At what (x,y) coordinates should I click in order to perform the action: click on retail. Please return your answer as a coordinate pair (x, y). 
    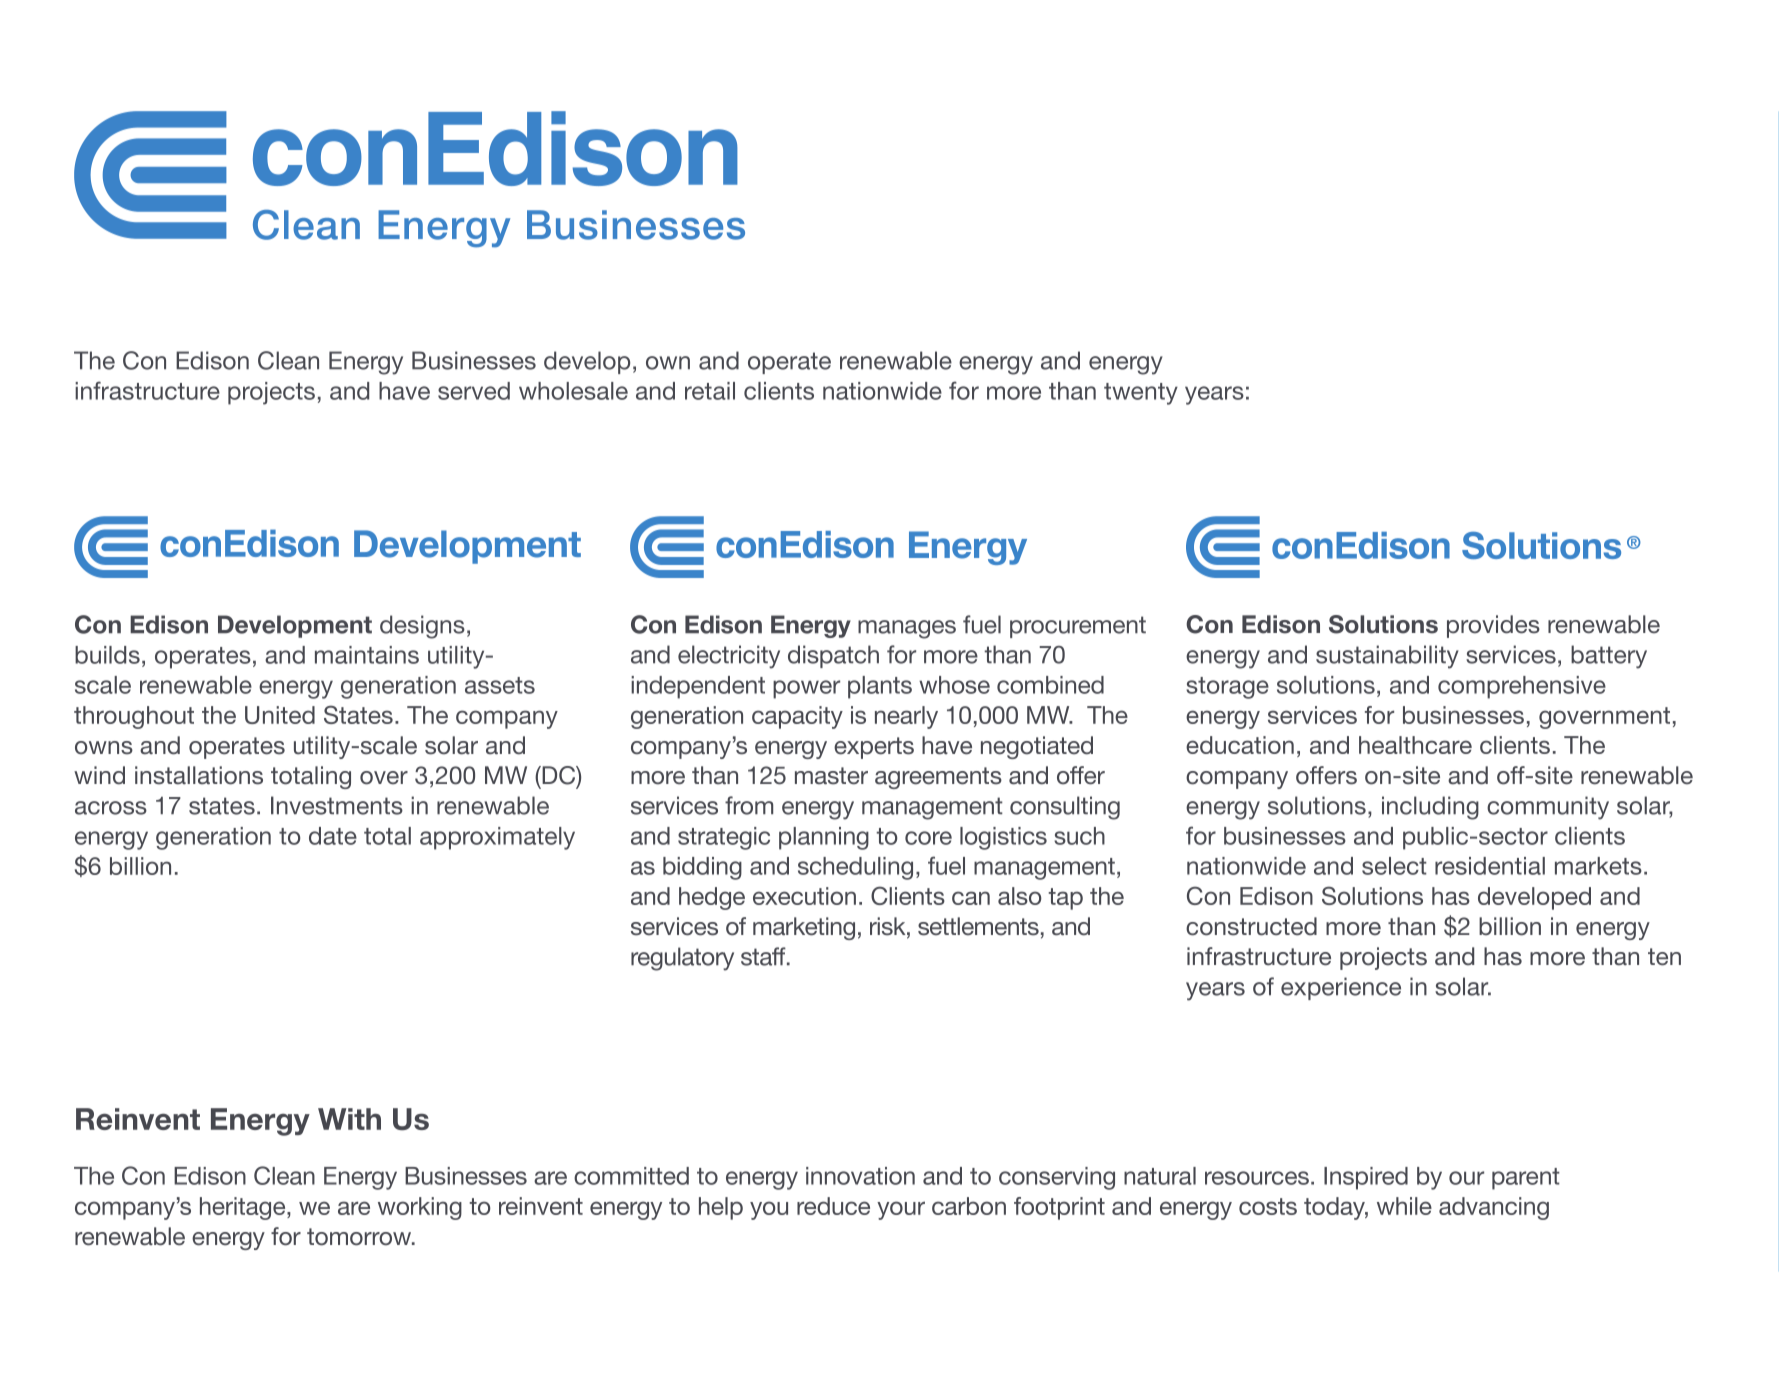
    Looking at the image, I should click on (710, 391).
